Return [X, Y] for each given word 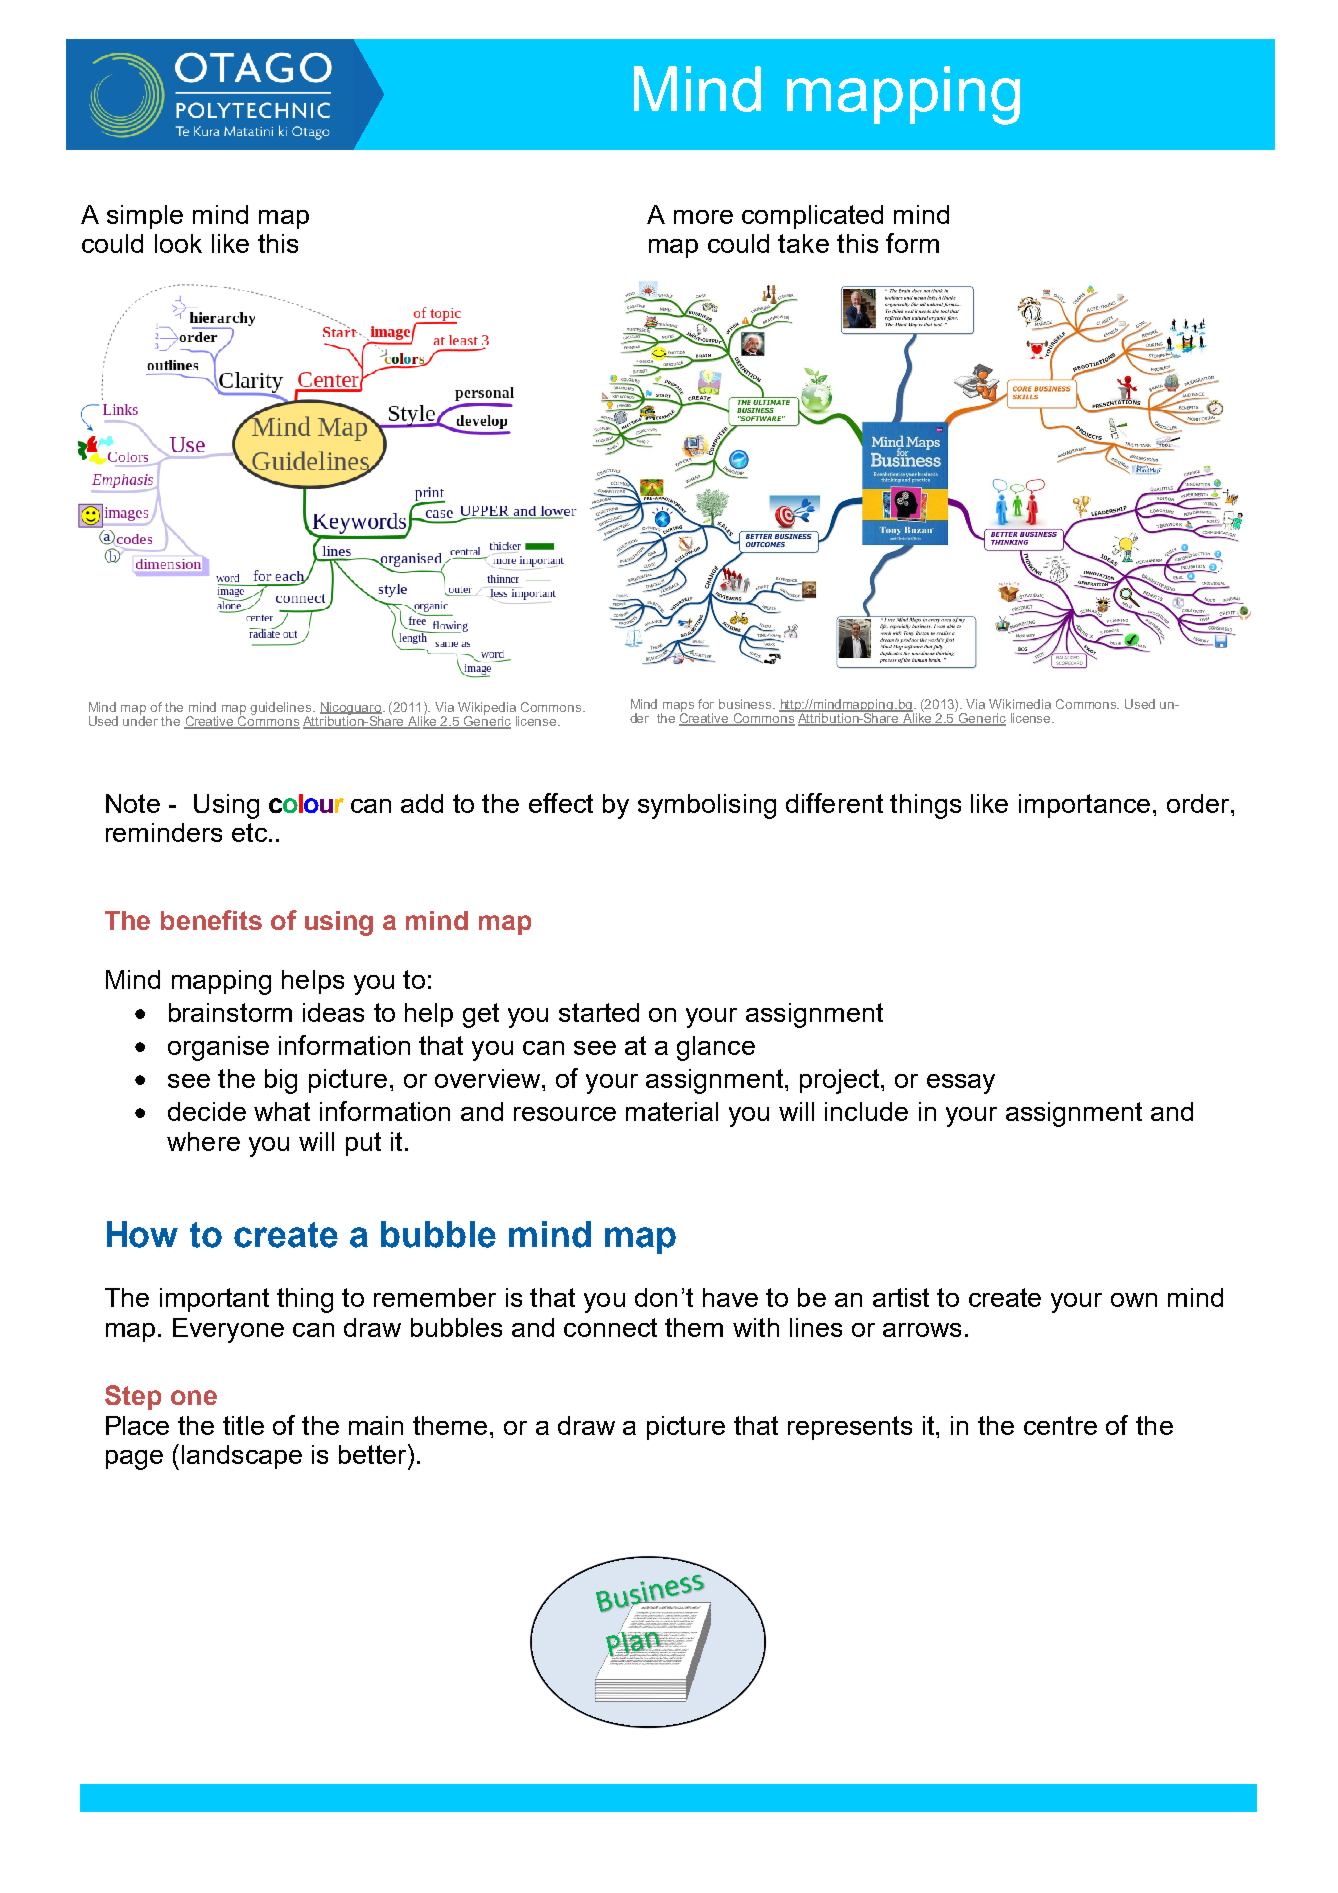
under [140, 720]
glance [716, 1048]
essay [961, 1084]
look [178, 243]
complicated [812, 217]
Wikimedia [1020, 704]
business [746, 704]
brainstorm [230, 1012]
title [243, 1425]
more [703, 217]
